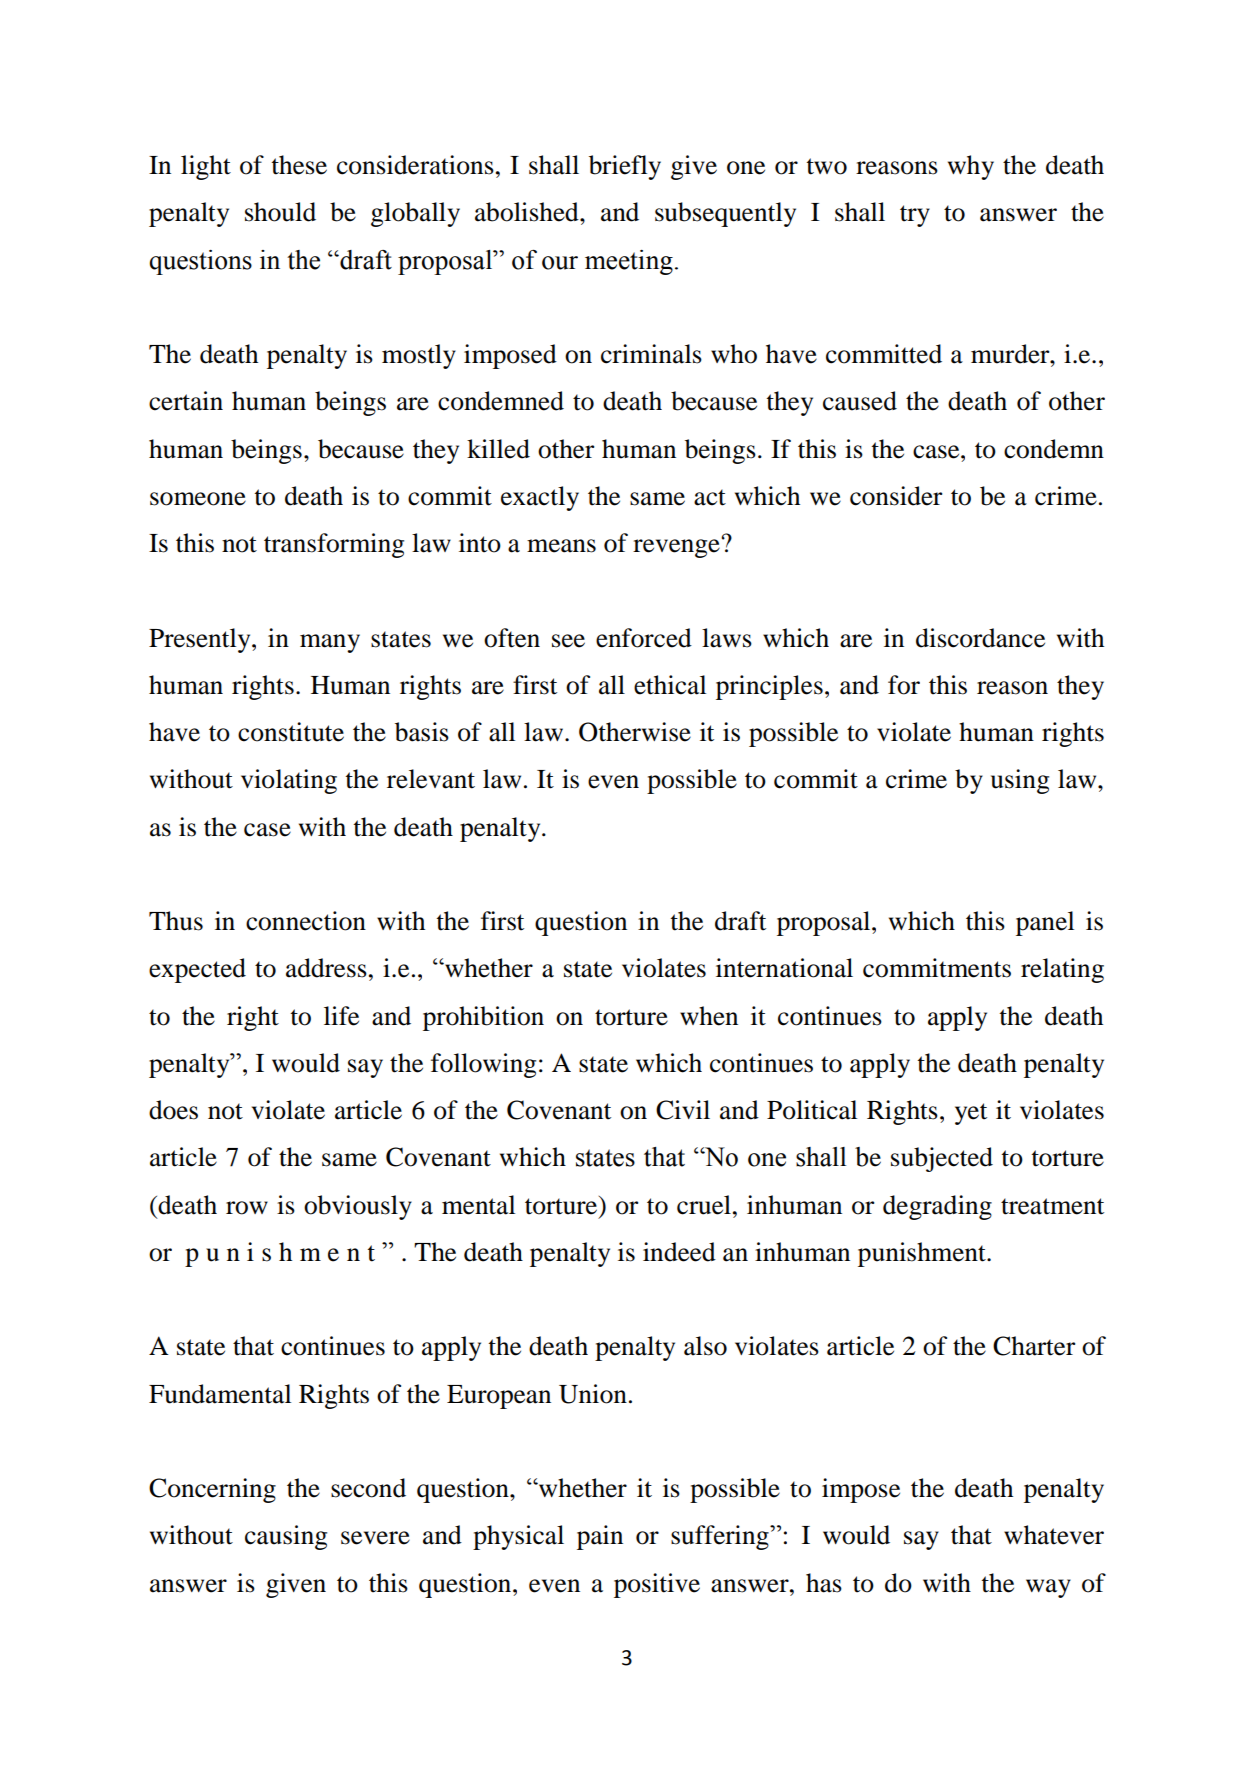 This page has height=1774, width=1254. I want to click on connection, so click(306, 921).
